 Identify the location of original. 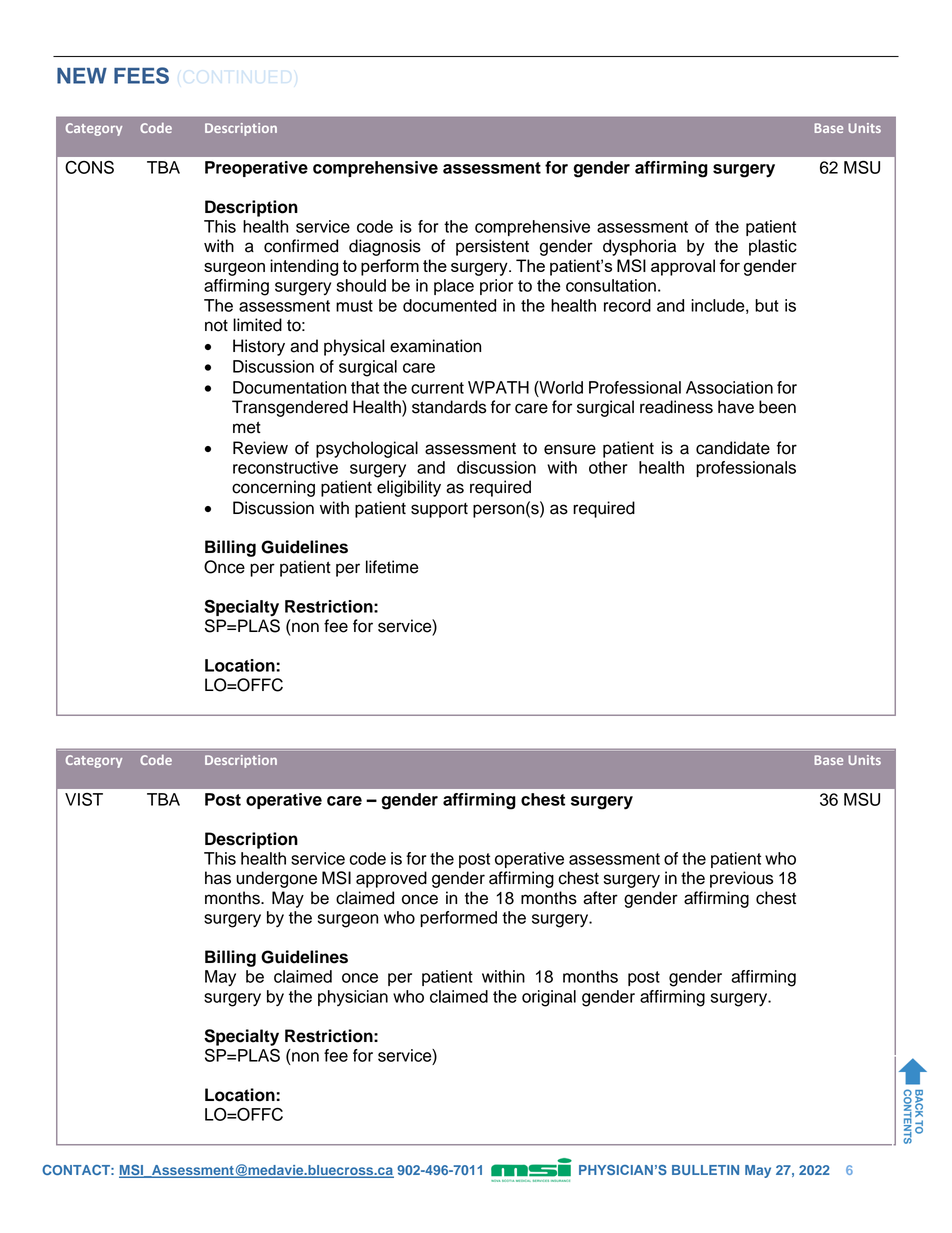
(549, 998).
